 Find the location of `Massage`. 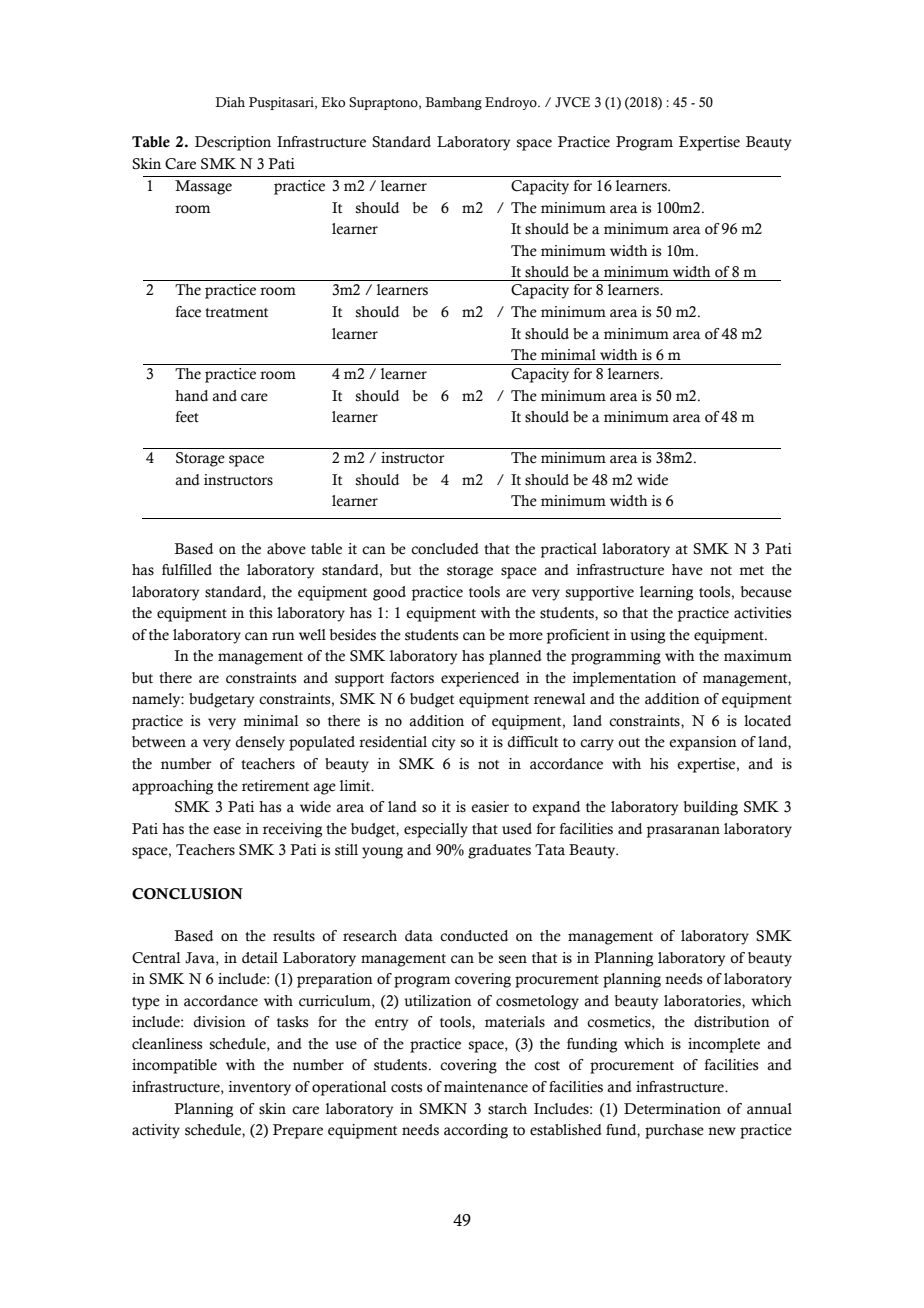

Massage is located at coordinates (203, 187).
